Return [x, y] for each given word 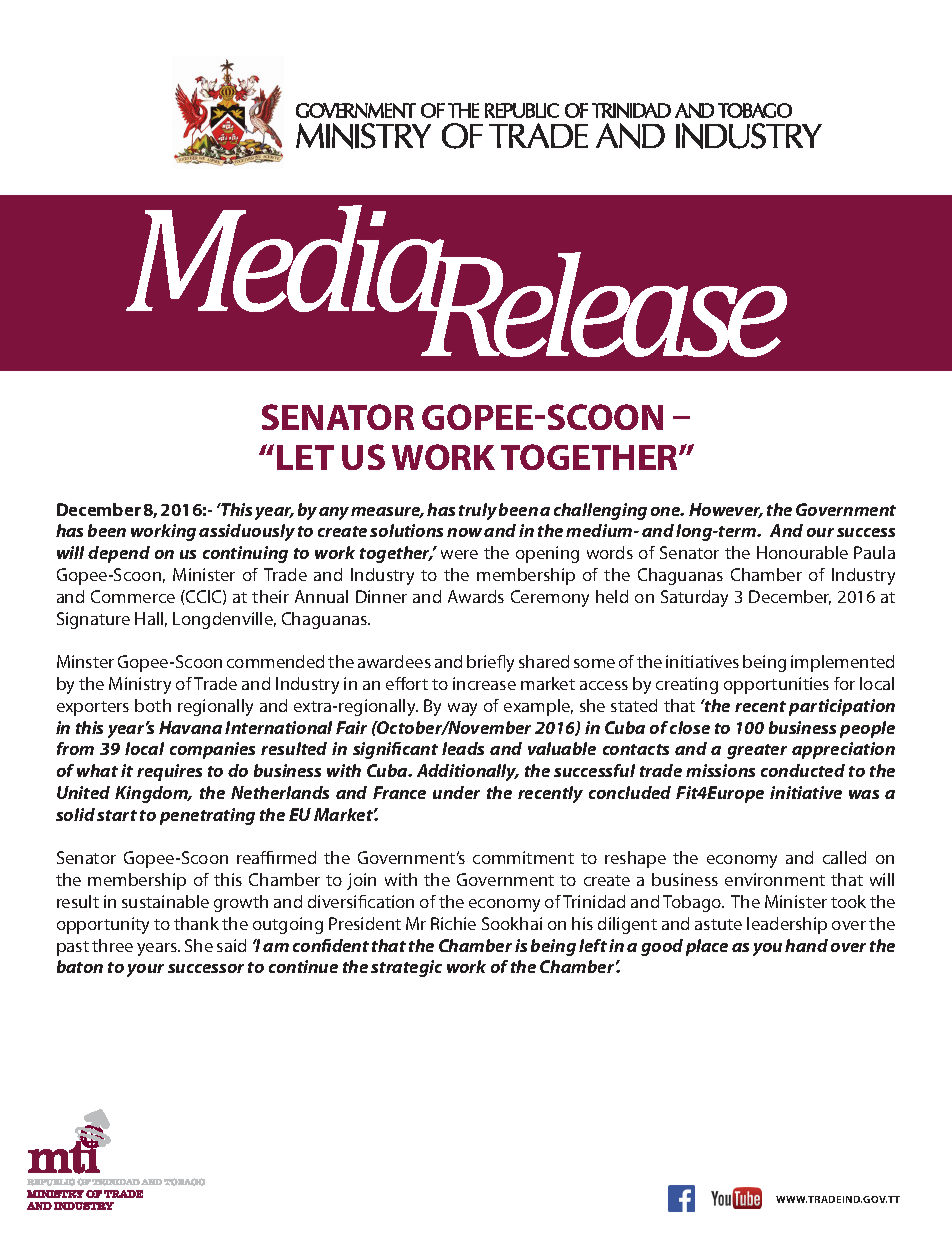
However [726, 510]
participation [842, 707]
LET [305, 457]
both [153, 705]
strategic [406, 968]
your [145, 970]
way [462, 709]
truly [478, 511]
